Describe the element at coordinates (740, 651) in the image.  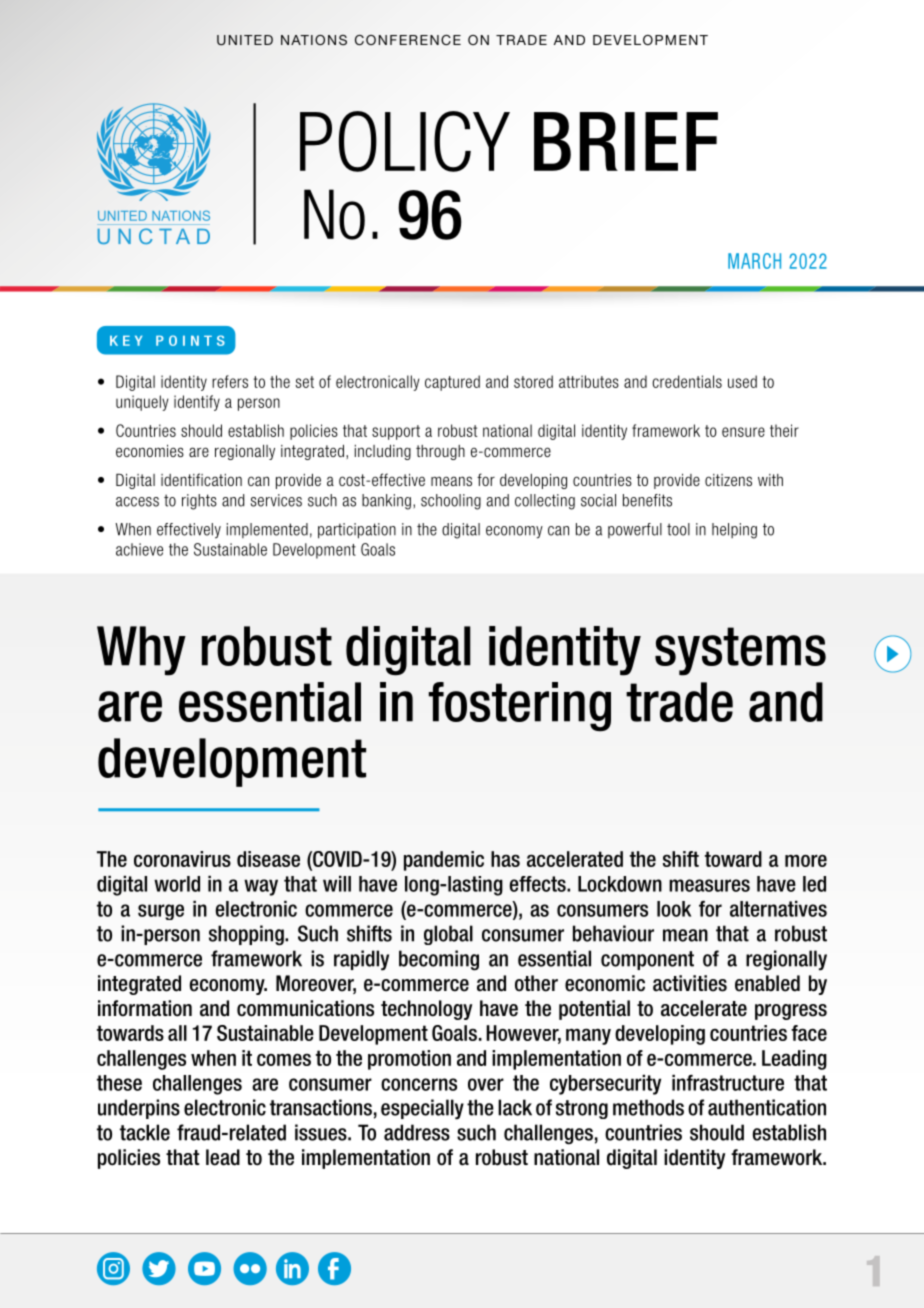
I see `systems` at that location.
